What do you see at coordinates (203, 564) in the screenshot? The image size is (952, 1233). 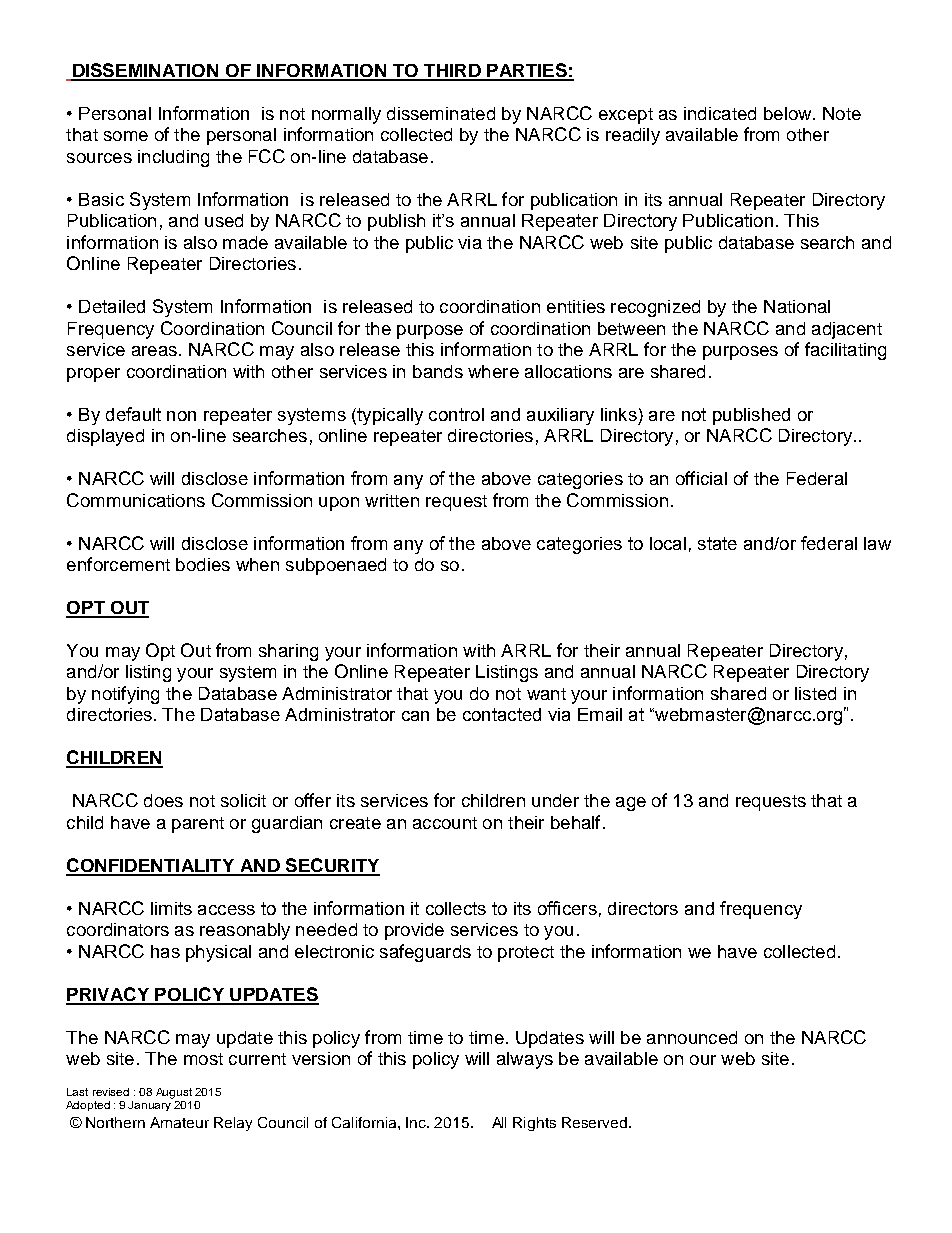 I see `bodies` at bounding box center [203, 564].
